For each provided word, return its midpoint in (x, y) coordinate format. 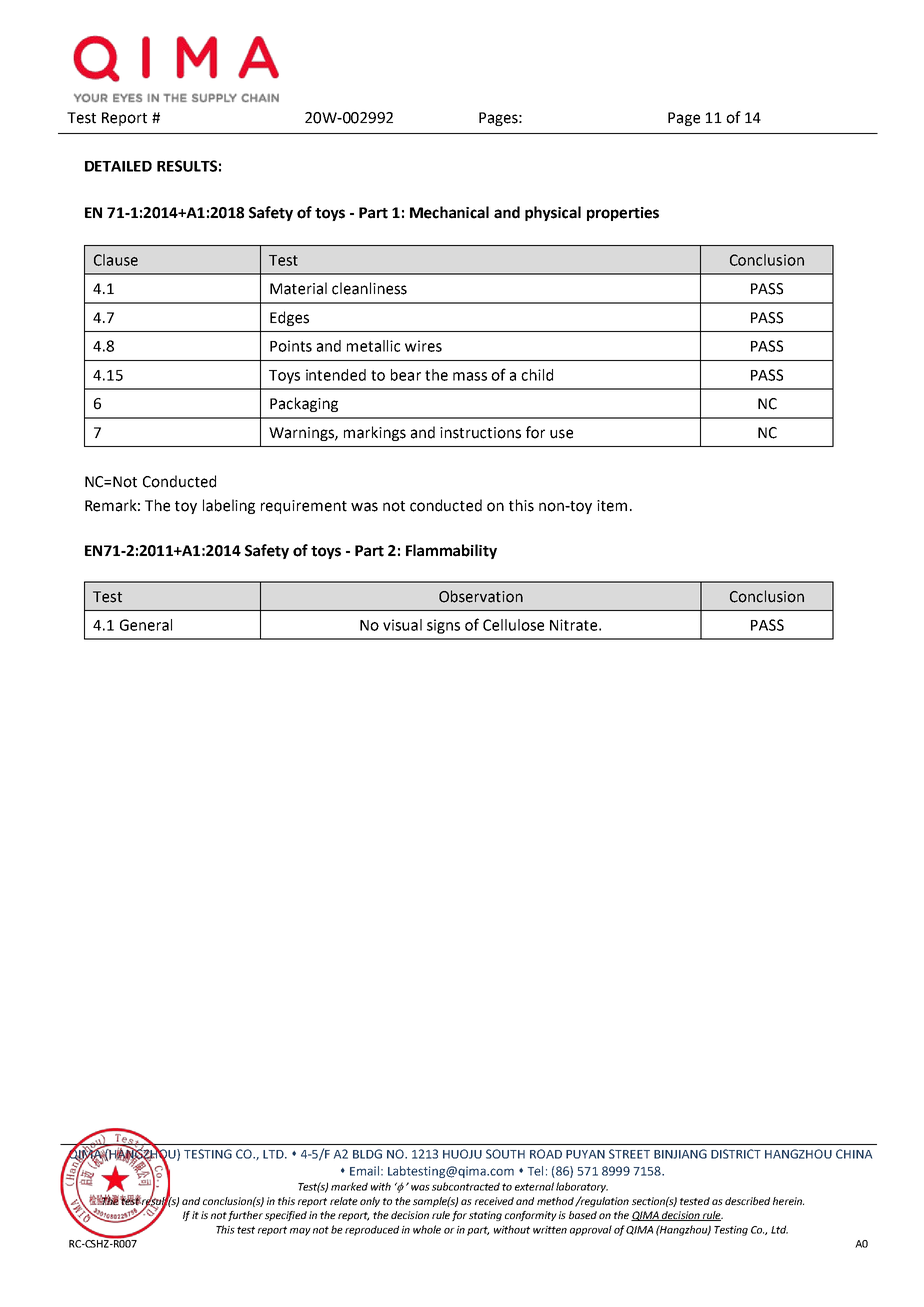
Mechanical (449, 212)
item (612, 506)
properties (623, 214)
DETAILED (118, 166)
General (146, 625)
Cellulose (513, 625)
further (245, 1216)
